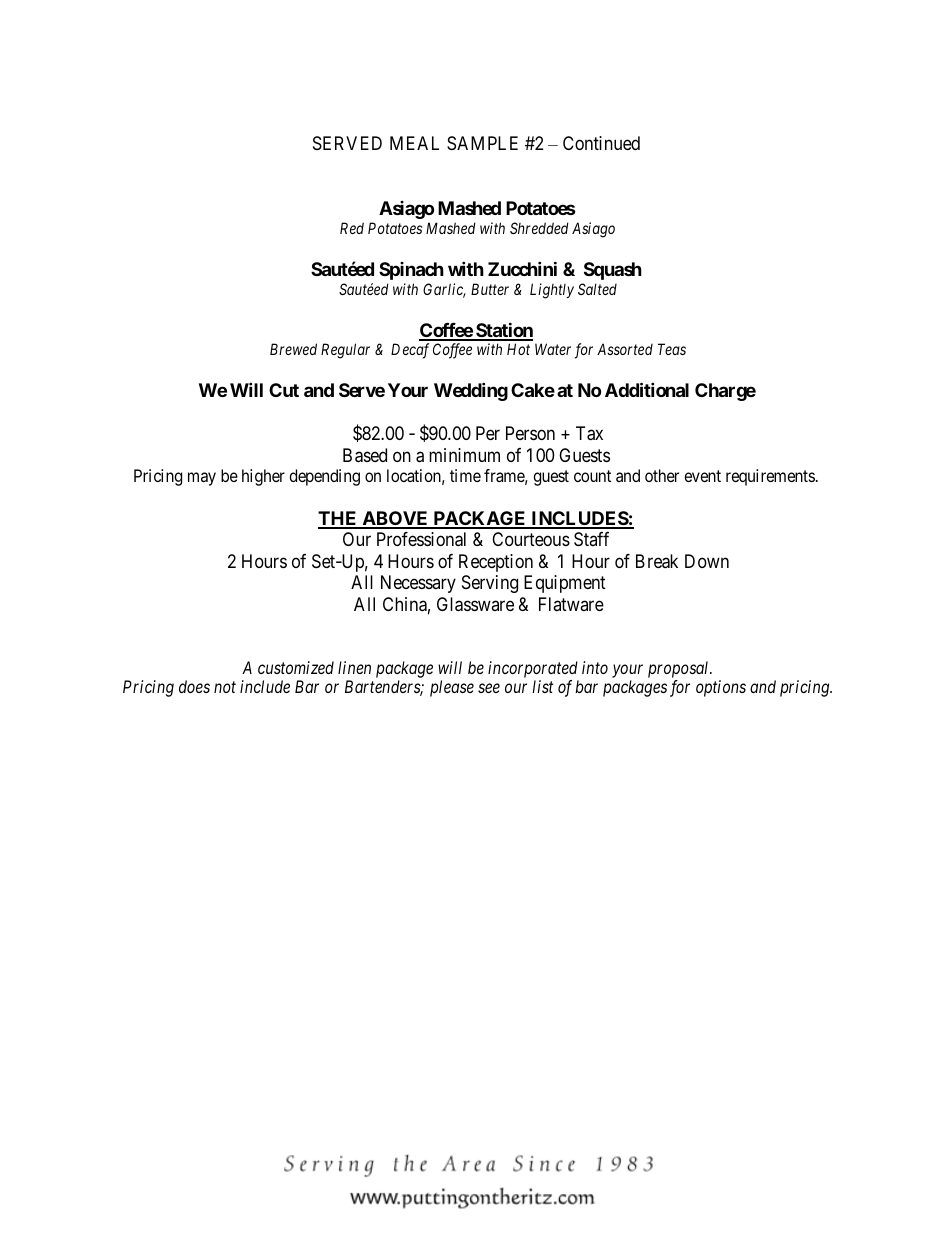 Image resolution: width=952 pixels, height=1233 pixels. Describe the element at coordinates (414, 143) in the document. I see `MEAL` at that location.
